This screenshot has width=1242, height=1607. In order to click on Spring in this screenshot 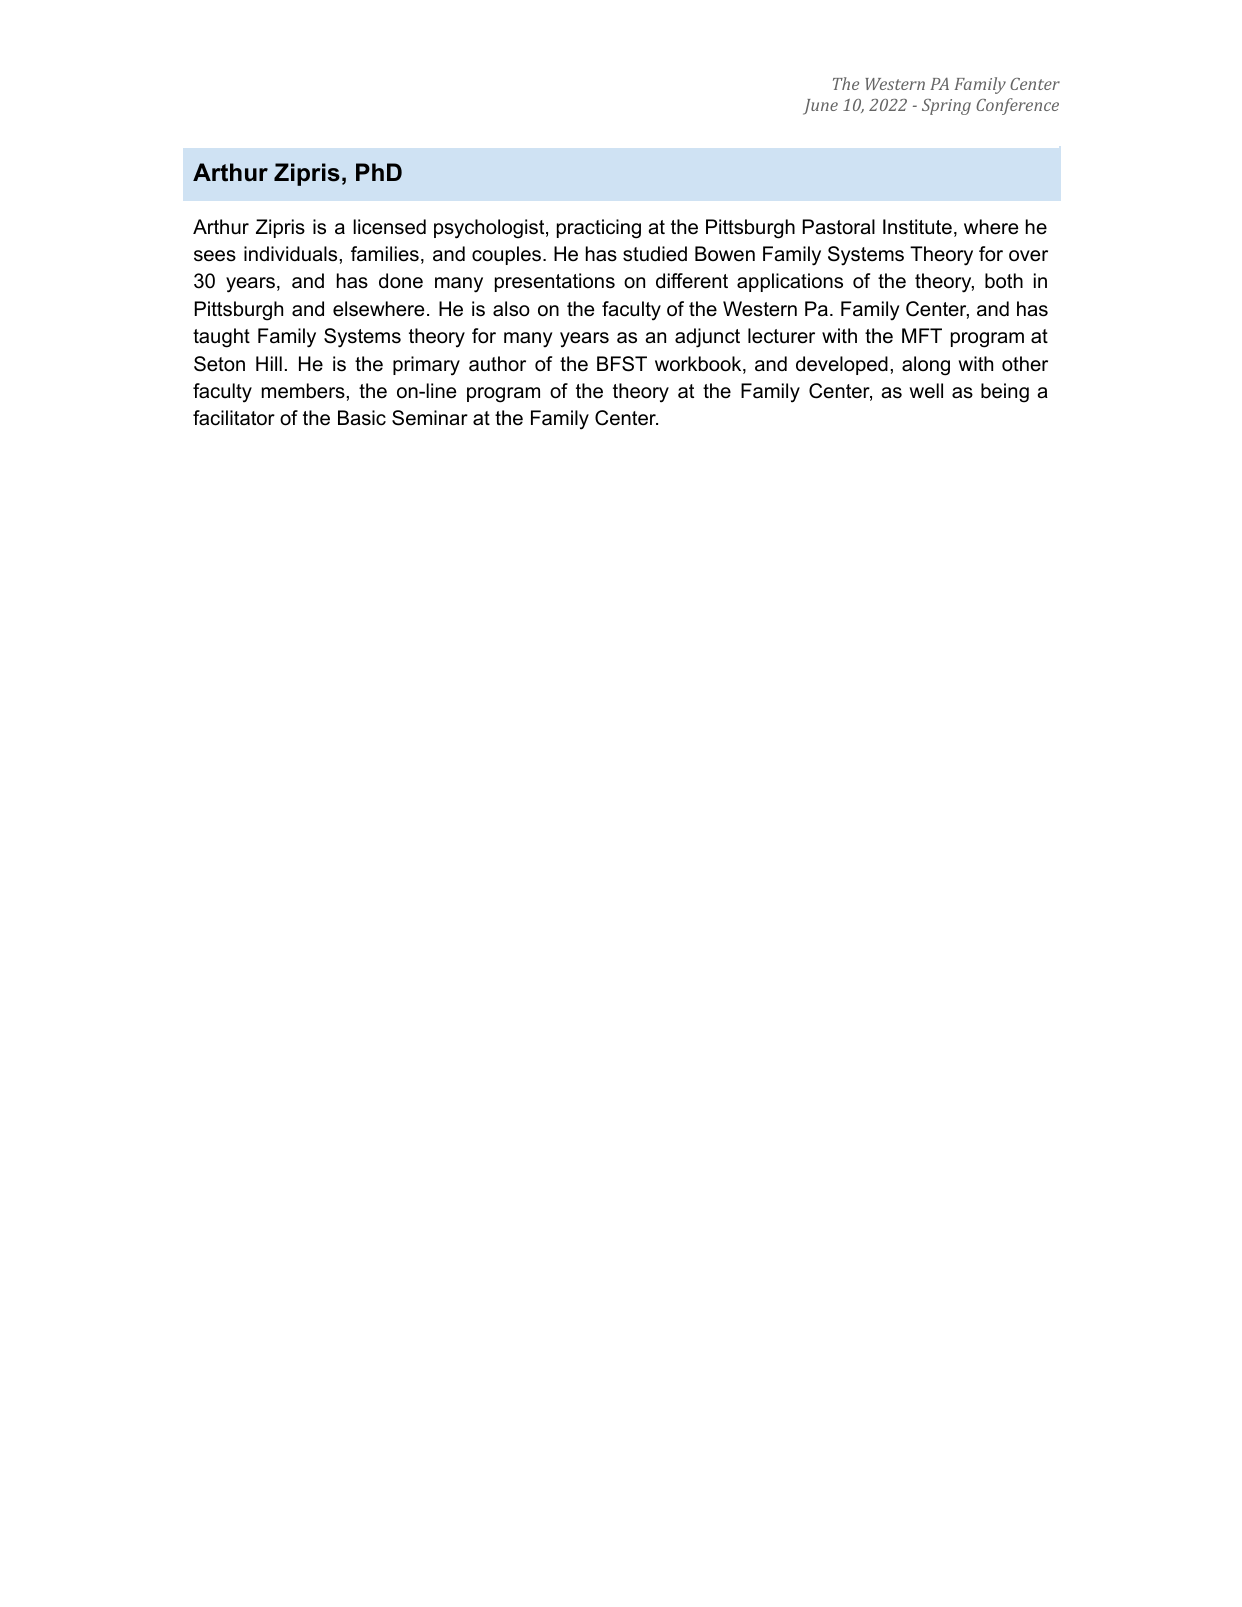, I will do `click(946, 107)`.
